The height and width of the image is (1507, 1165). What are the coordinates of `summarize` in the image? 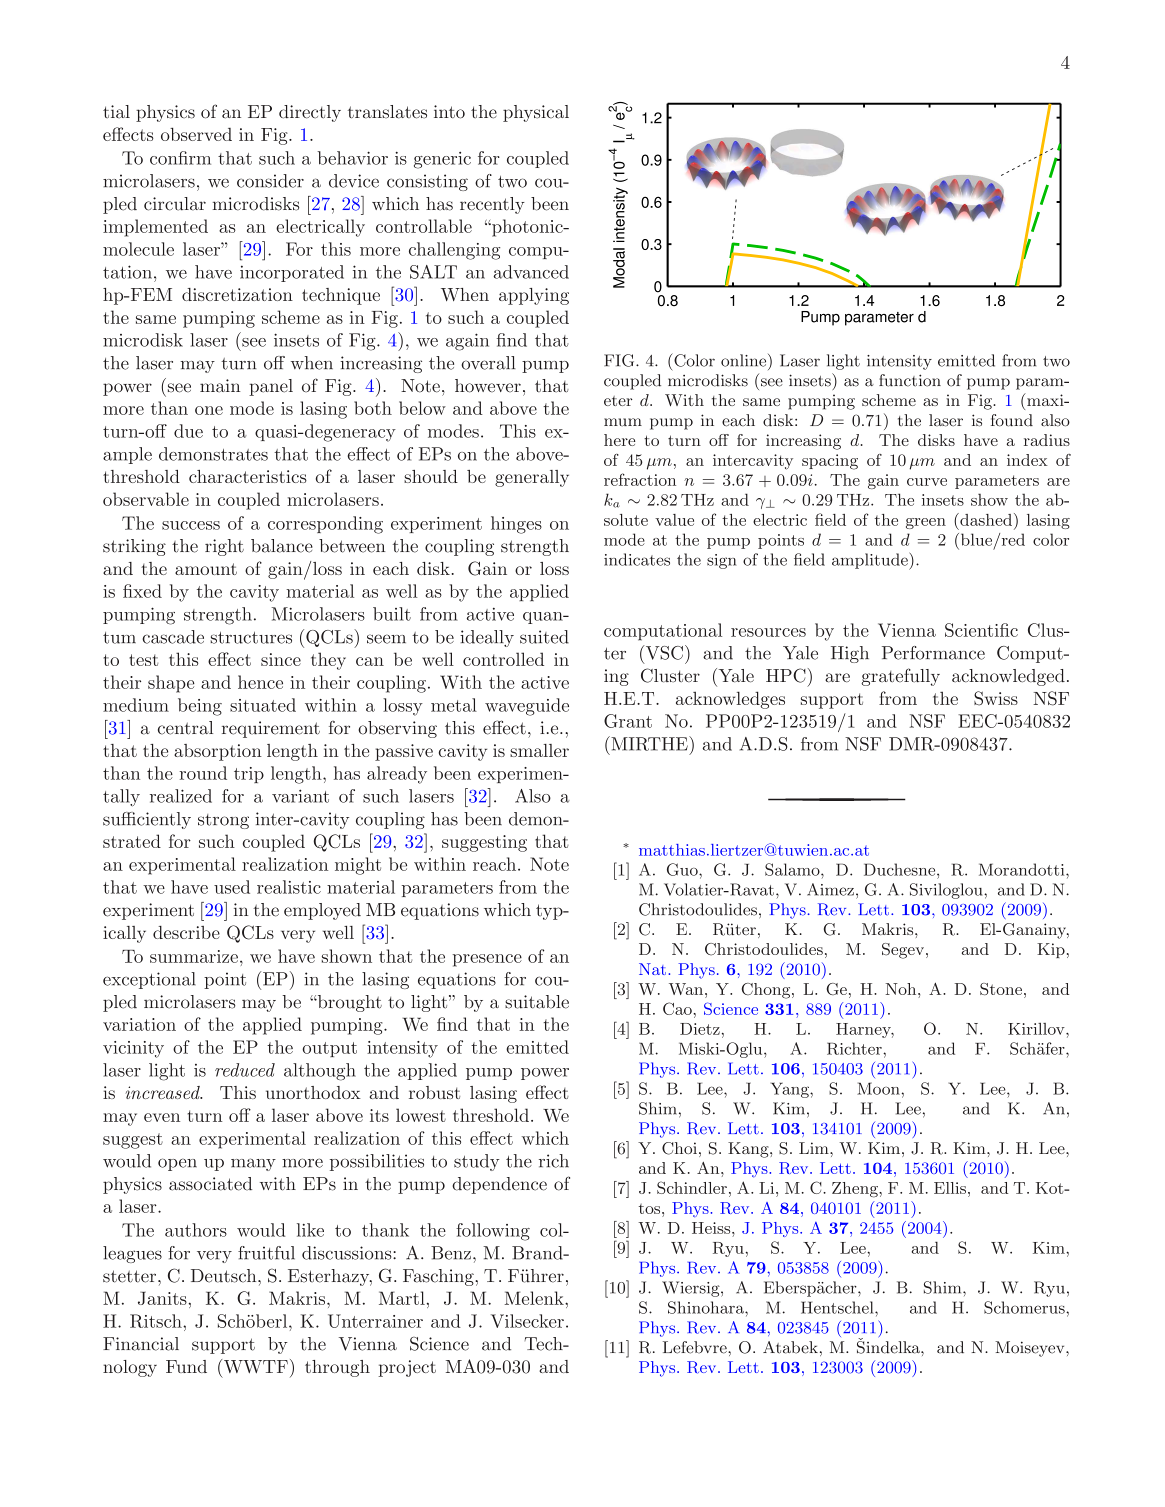 It's located at (194, 956).
